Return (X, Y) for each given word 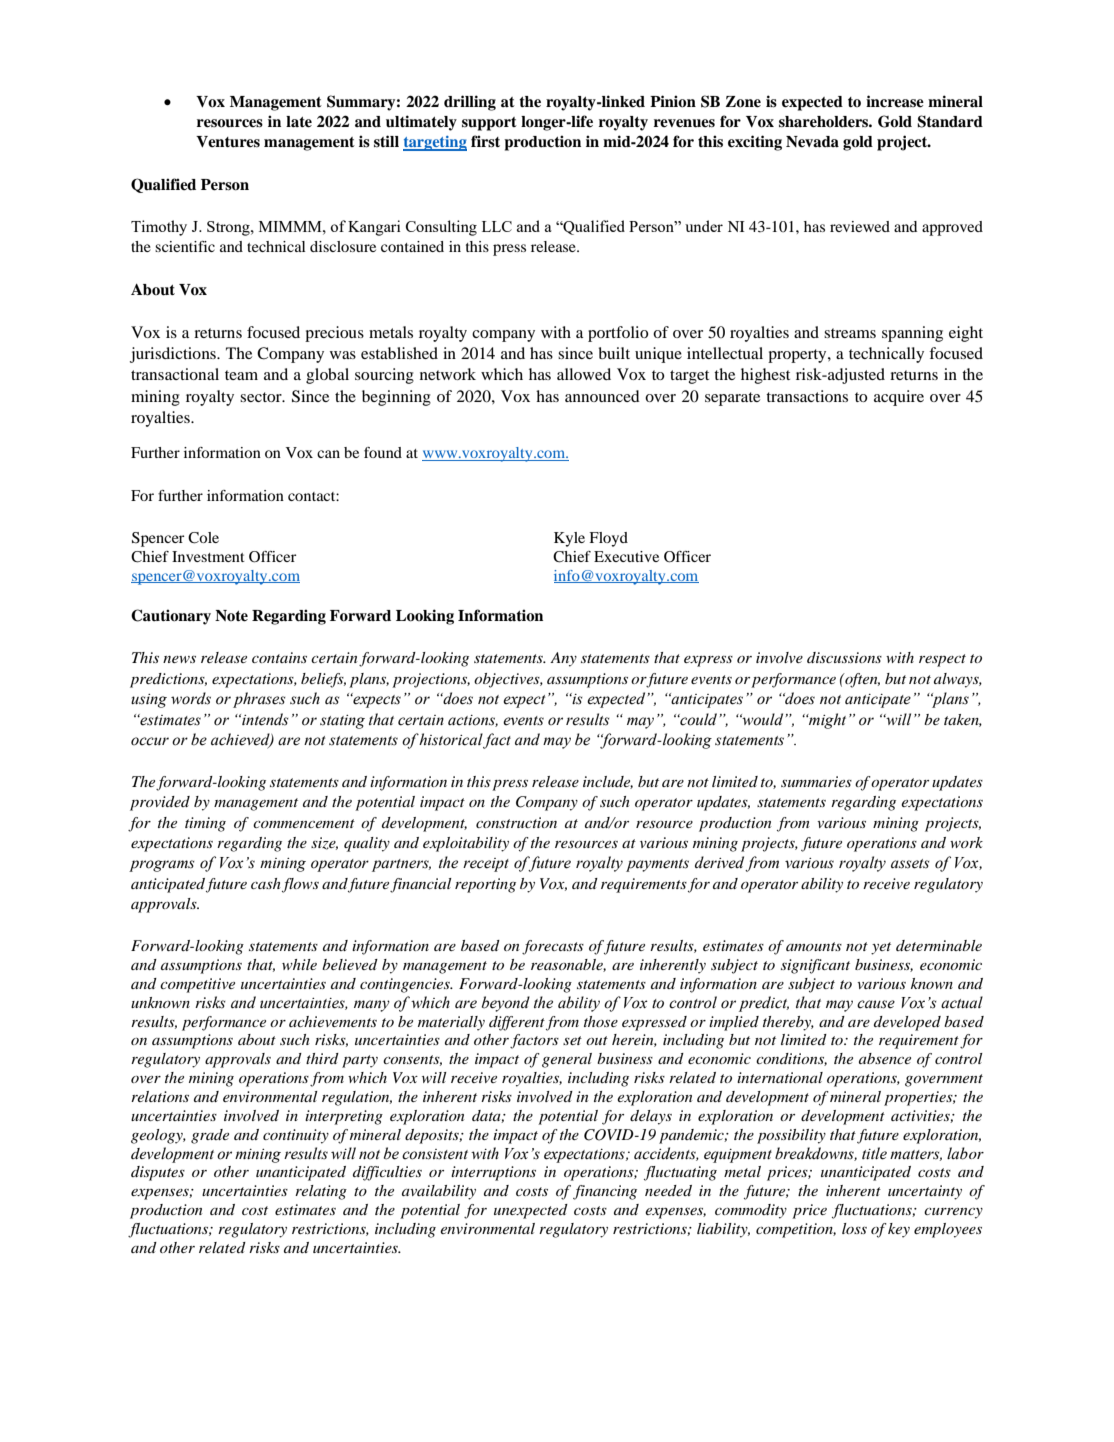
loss (854, 1228)
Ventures (228, 142)
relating (321, 1192)
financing (605, 1192)
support (489, 124)
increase (895, 101)
